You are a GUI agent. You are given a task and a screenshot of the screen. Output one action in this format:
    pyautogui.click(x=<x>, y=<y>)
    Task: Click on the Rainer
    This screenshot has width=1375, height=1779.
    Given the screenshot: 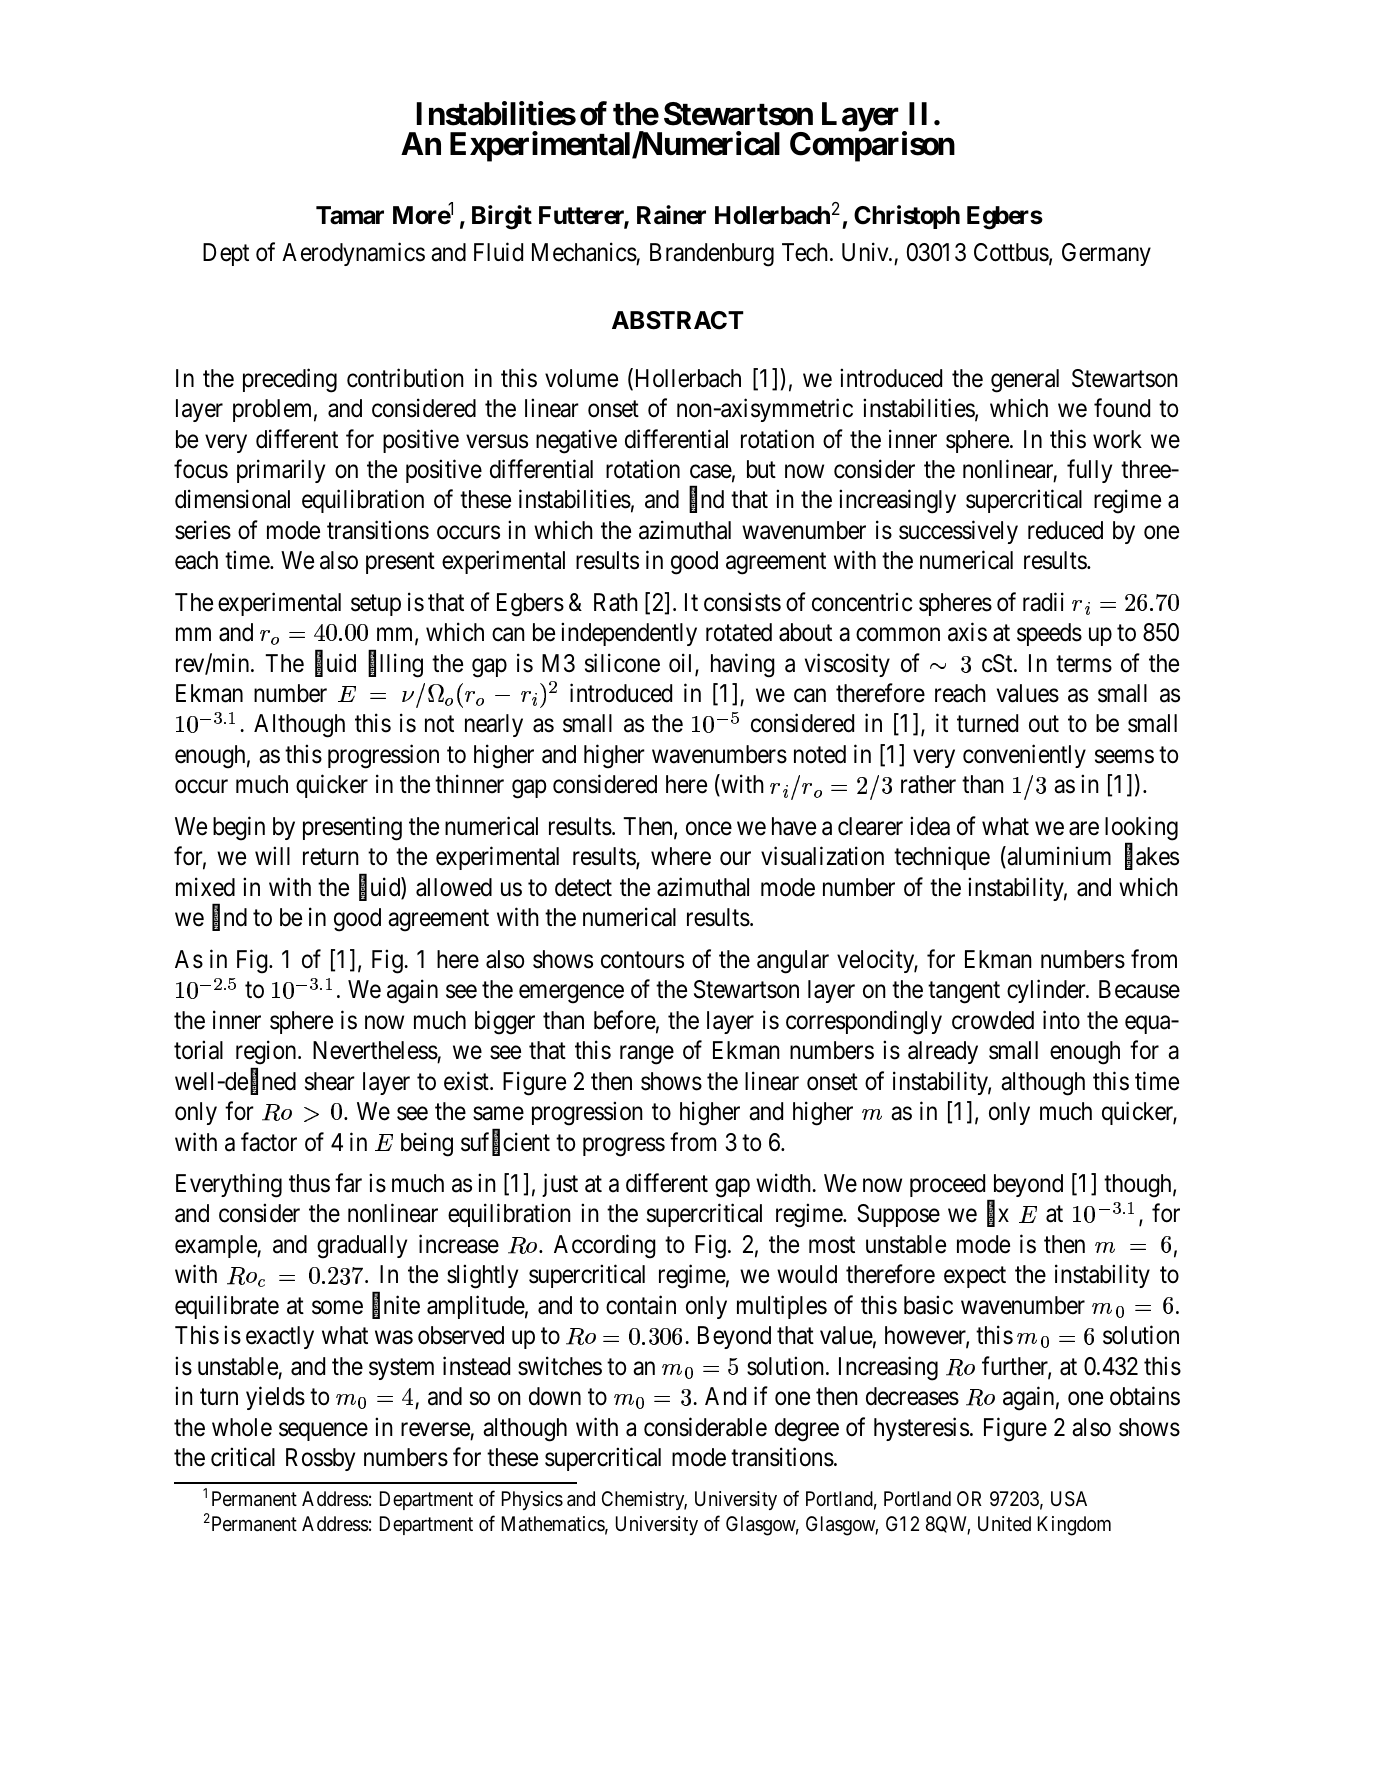 What is the action you would take?
    pyautogui.click(x=671, y=215)
